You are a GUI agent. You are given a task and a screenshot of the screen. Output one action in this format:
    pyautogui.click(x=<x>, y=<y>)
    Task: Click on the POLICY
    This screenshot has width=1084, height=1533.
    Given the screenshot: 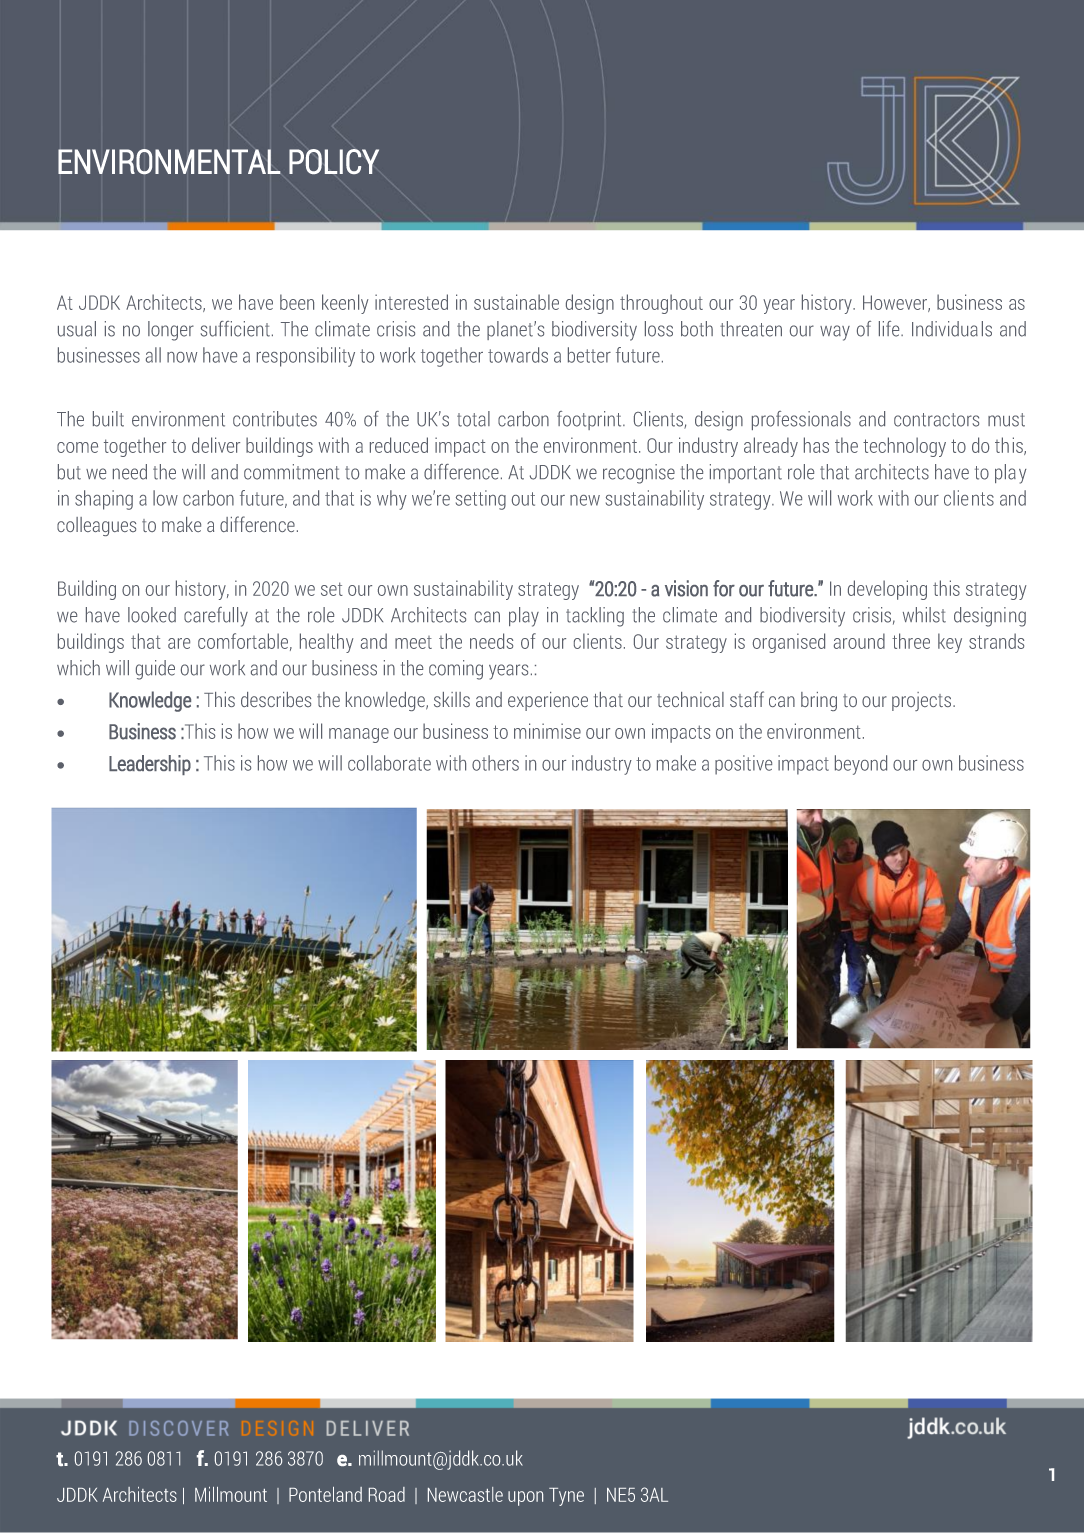 What is the action you would take?
    pyautogui.click(x=334, y=161)
